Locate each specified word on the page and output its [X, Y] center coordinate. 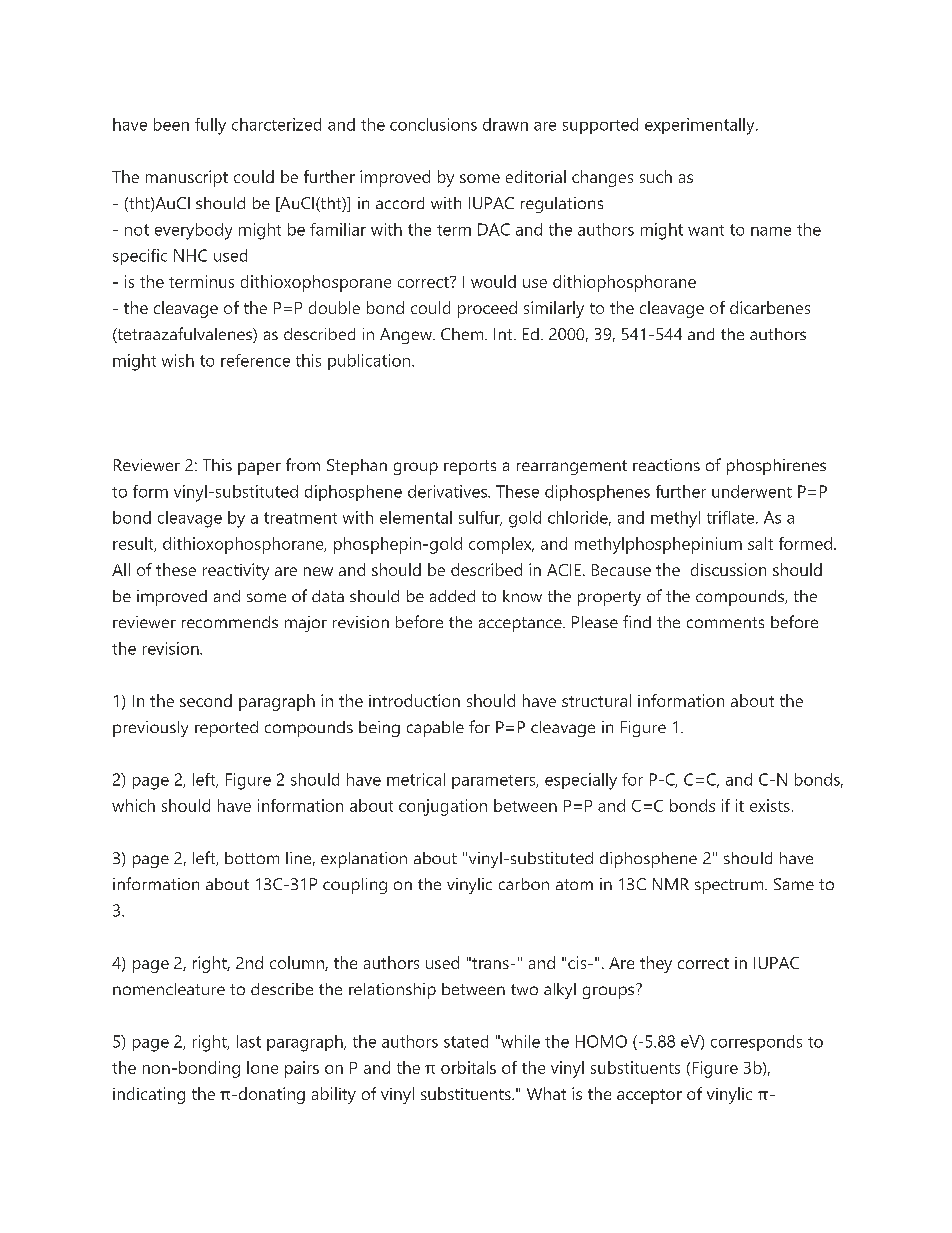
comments [725, 622]
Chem [463, 334]
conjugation [443, 807]
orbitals [468, 1067]
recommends [230, 622]
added [452, 596]
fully [210, 126]
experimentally [701, 126]
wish [178, 360]
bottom [252, 858]
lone [262, 1067]
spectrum [730, 886]
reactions [666, 465]
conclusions [433, 124]
